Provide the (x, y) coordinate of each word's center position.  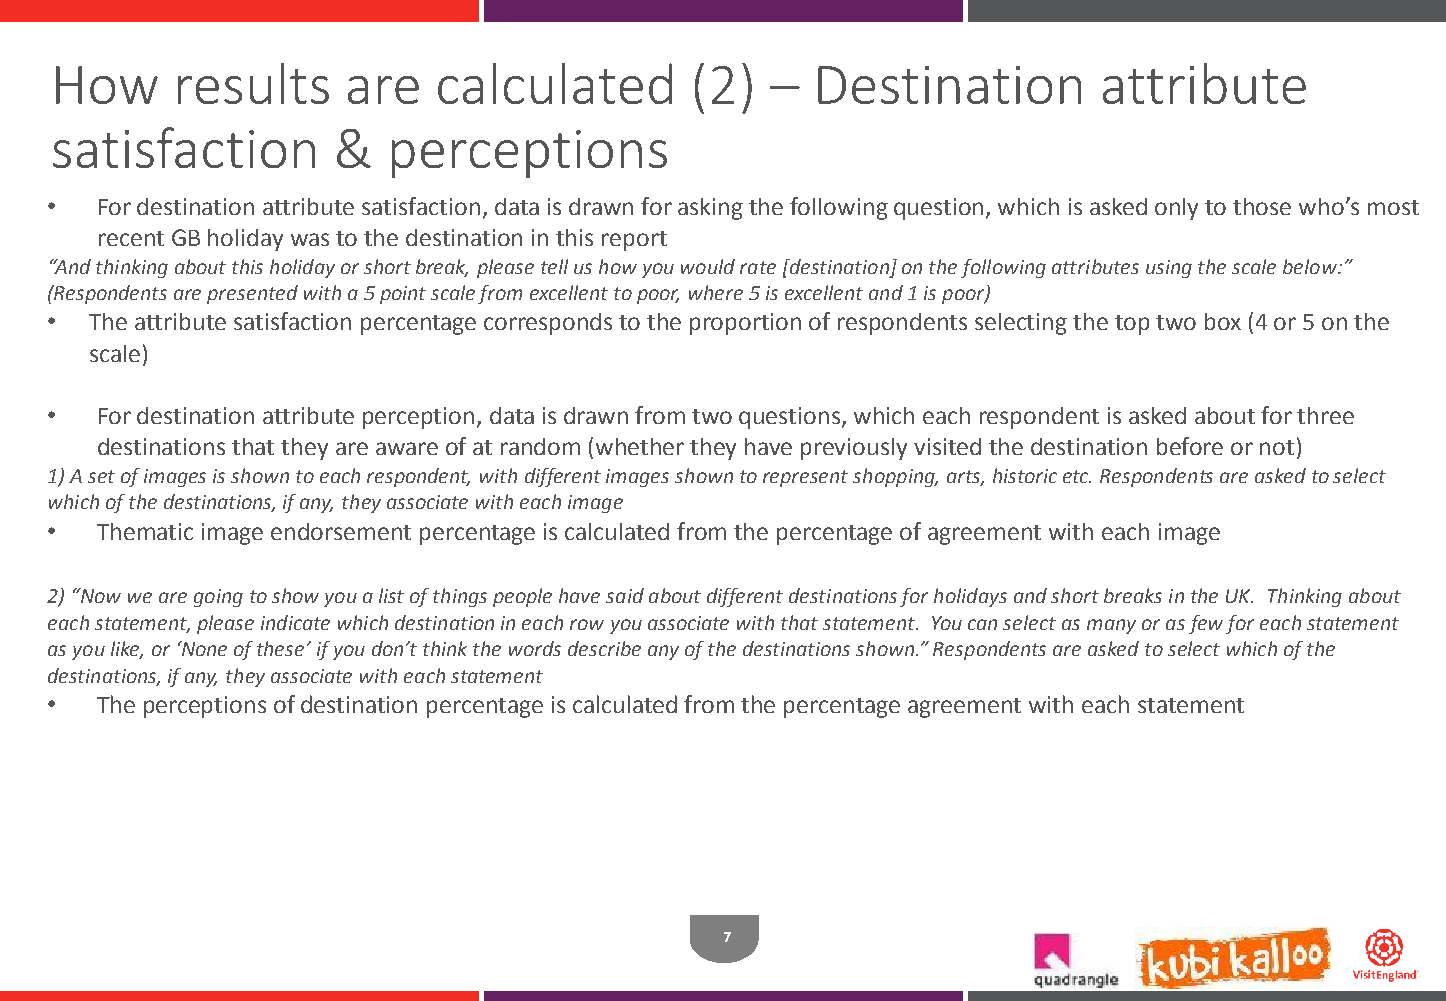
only (1176, 209)
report (634, 241)
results (253, 83)
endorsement (341, 531)
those (1262, 206)
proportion (745, 324)
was (310, 239)
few (1206, 624)
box (1223, 321)
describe (604, 648)
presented (252, 294)
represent (805, 478)
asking (710, 209)
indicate (295, 622)
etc (1077, 476)
